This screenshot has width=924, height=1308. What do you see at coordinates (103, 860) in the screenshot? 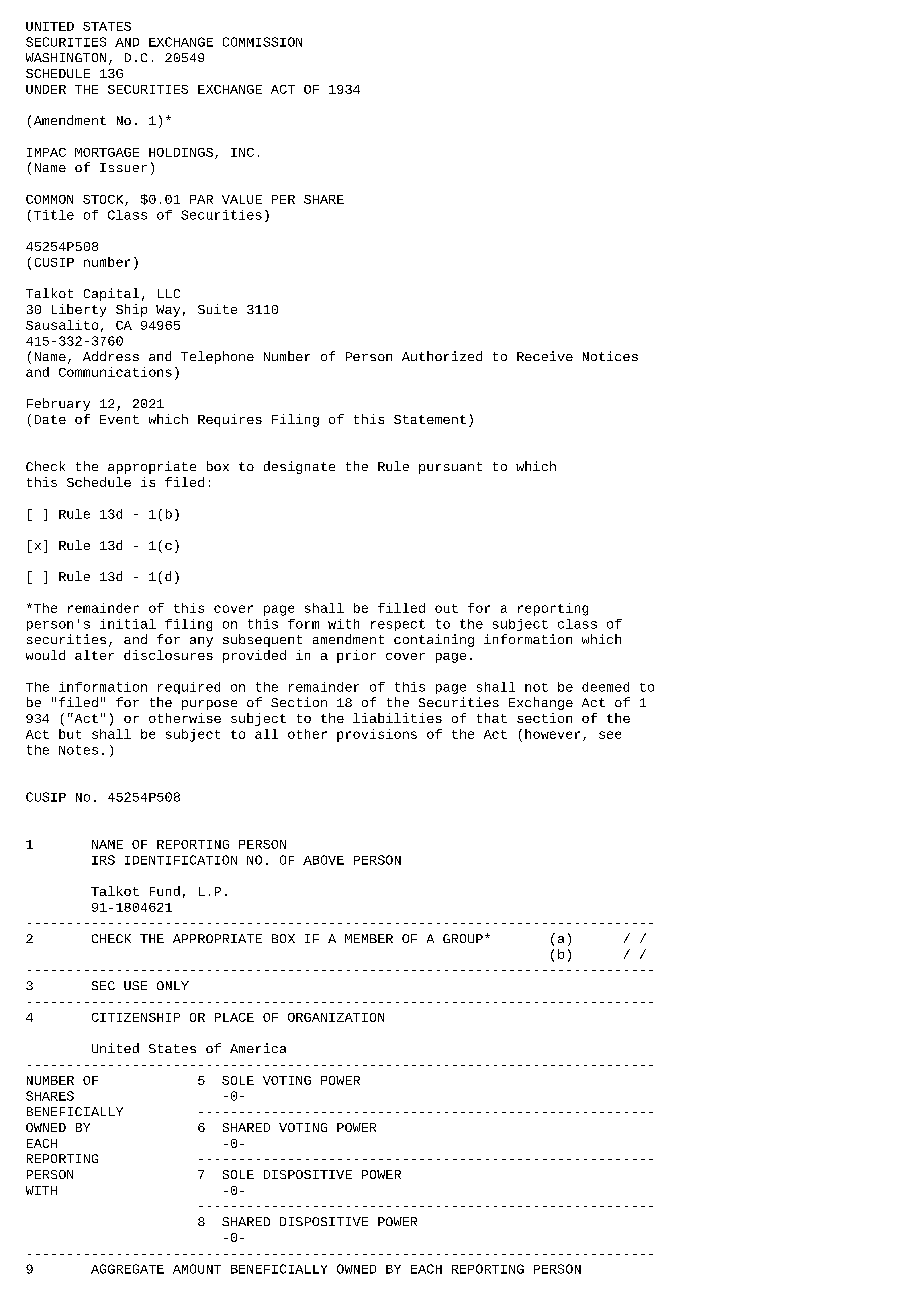
I see `IRS` at bounding box center [103, 860].
